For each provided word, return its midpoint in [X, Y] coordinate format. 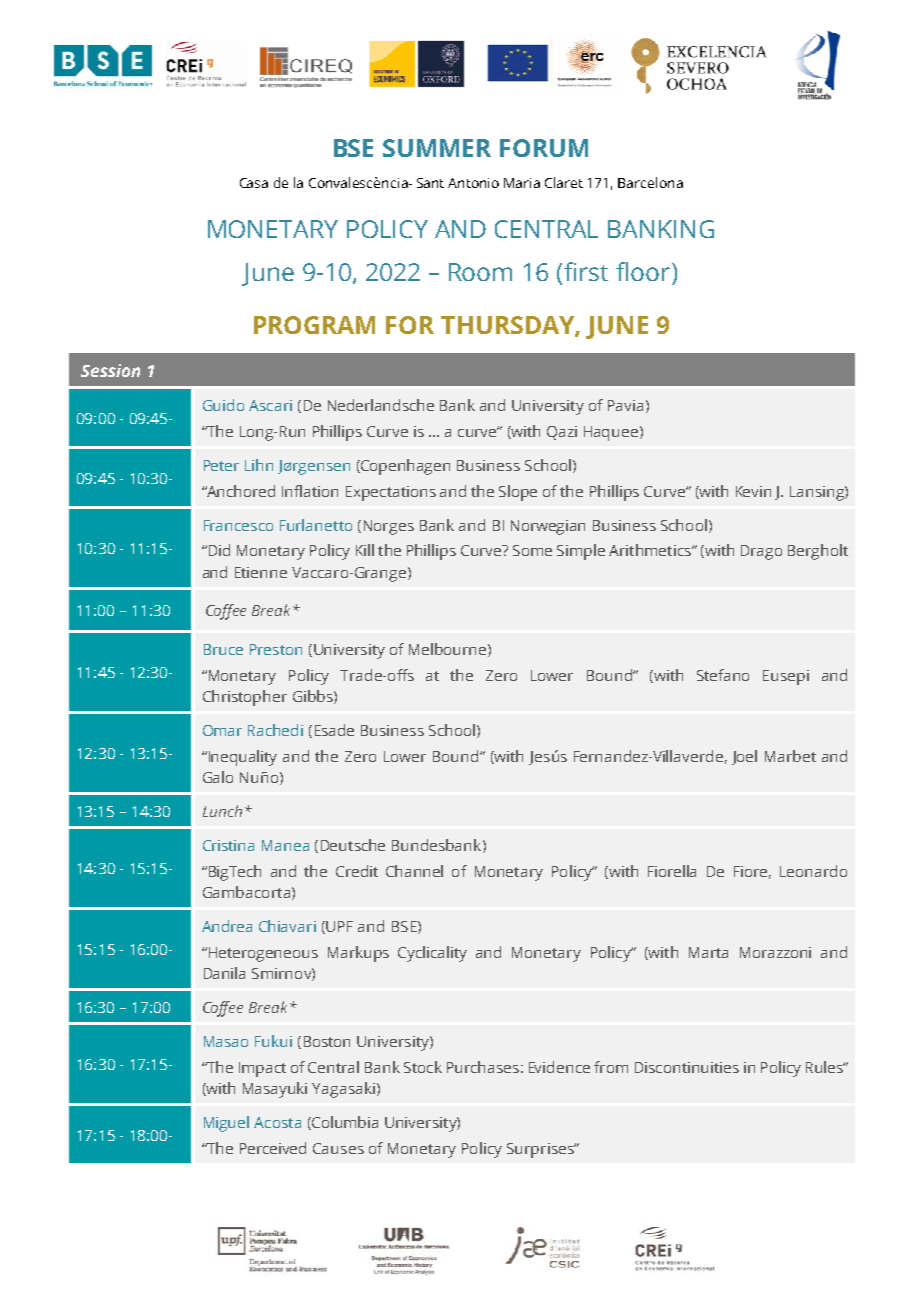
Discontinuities [687, 1067]
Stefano [723, 675]
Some [532, 550]
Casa [254, 183]
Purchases [483, 1067]
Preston [276, 649]
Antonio [473, 183]
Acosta [277, 1122]
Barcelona [650, 182]
